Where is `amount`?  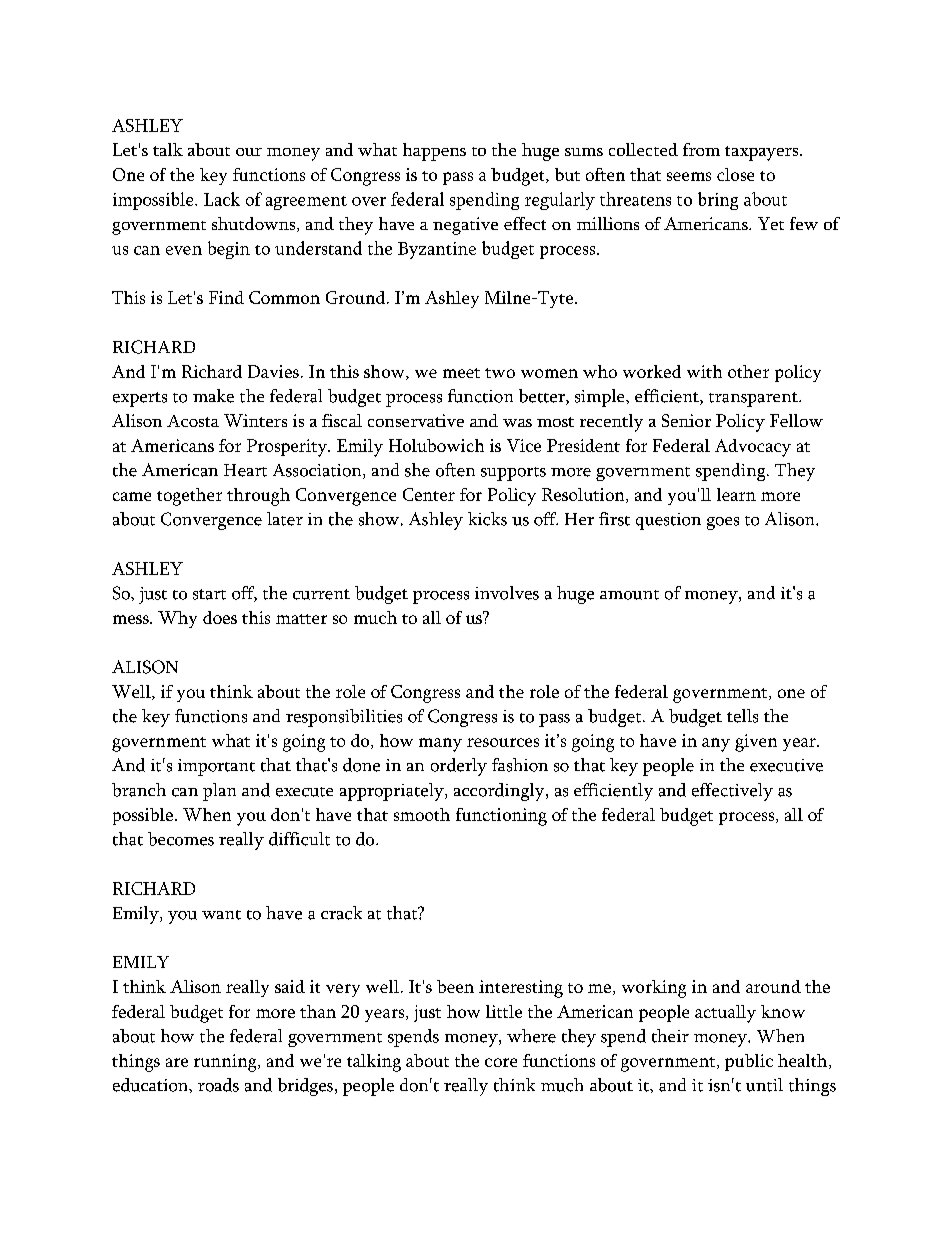
amount is located at coordinates (629, 595).
